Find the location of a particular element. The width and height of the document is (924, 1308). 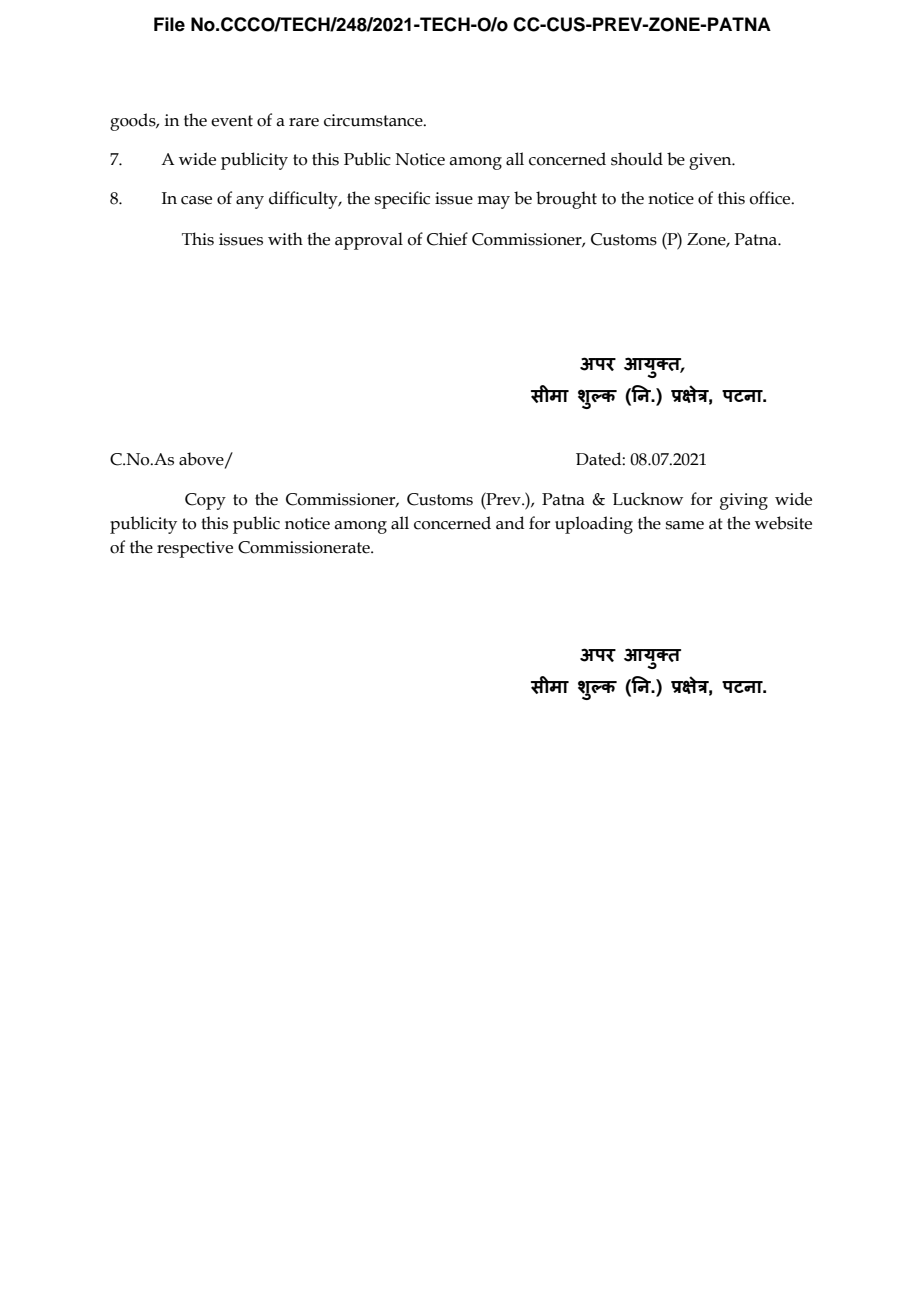

and is located at coordinates (510, 523).
